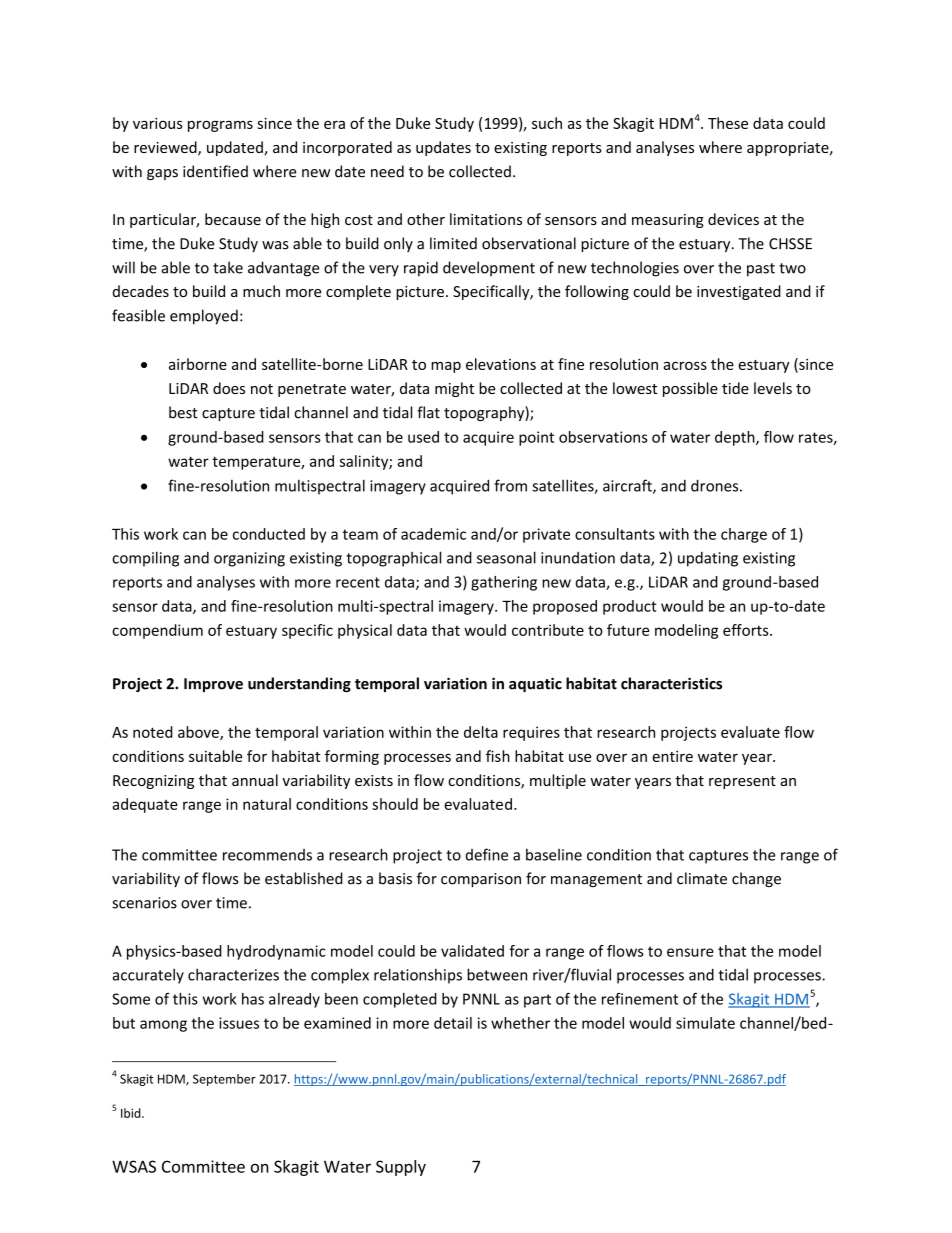 The image size is (952, 1233). Describe the element at coordinates (690, 952) in the image. I see `ensure` at that location.
